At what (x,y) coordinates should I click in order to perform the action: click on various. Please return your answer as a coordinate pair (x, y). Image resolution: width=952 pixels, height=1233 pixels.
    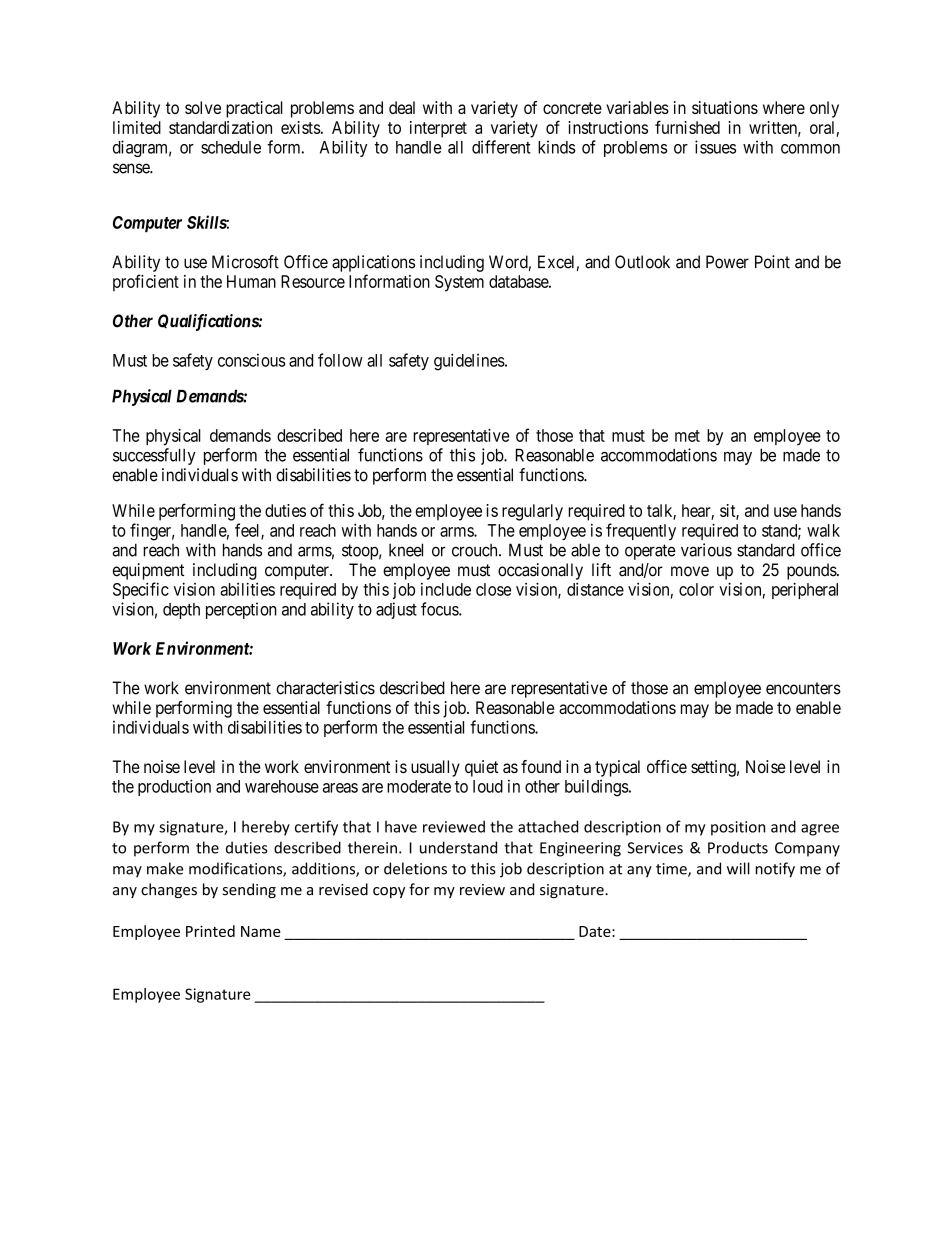
    Looking at the image, I should click on (706, 550).
